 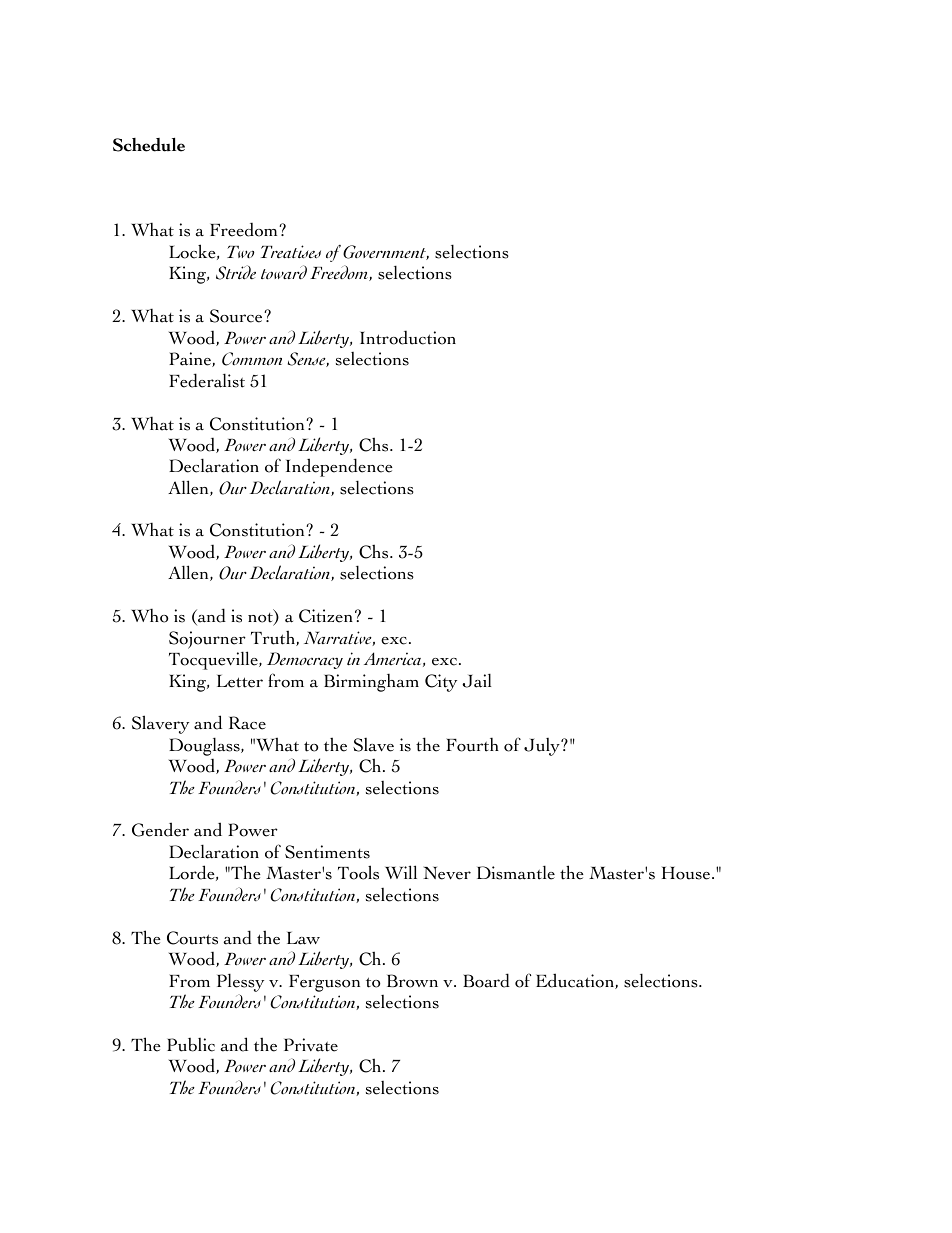 I want to click on Sojourner, so click(x=207, y=640).
